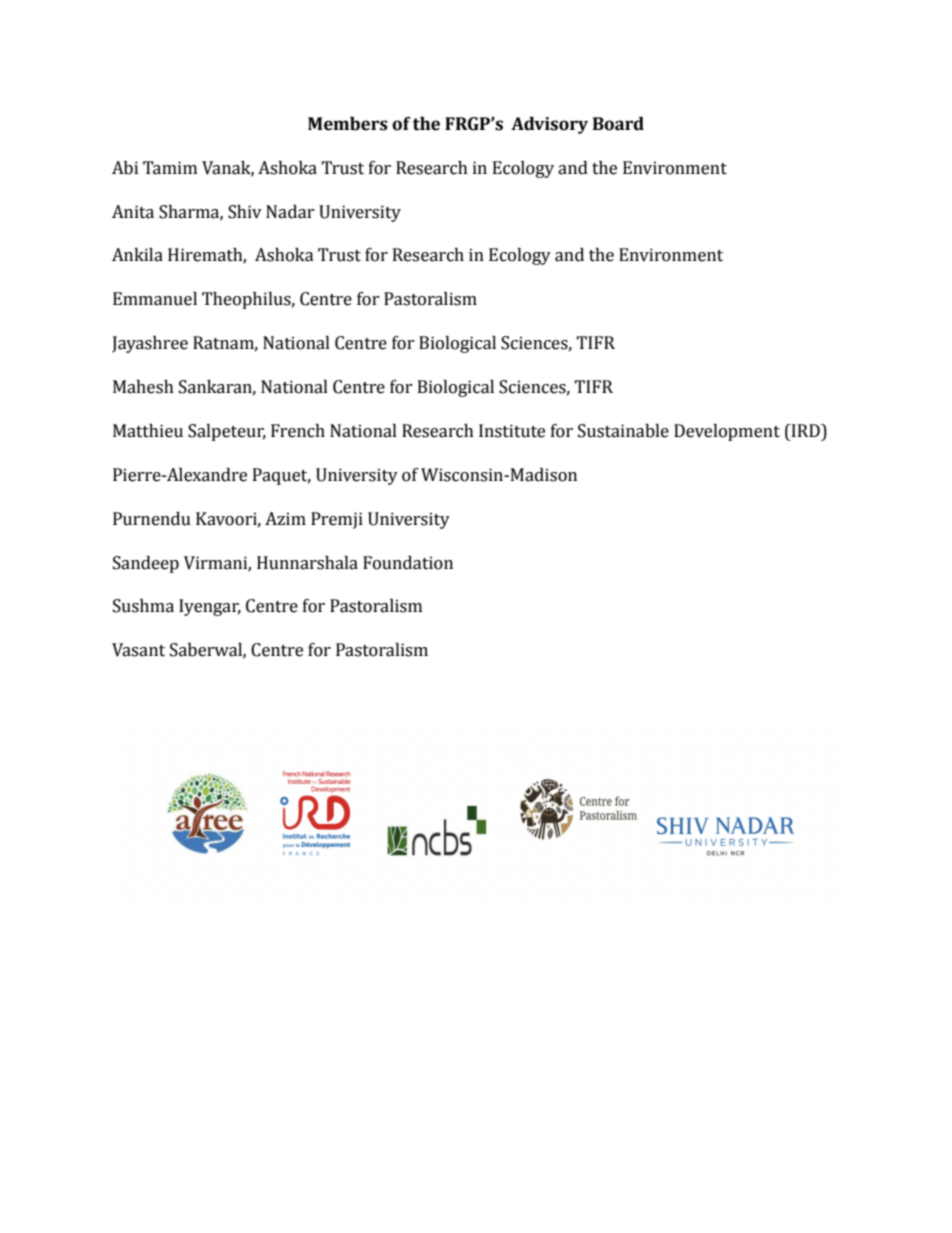 The image size is (952, 1233). I want to click on Shiv, so click(245, 212).
